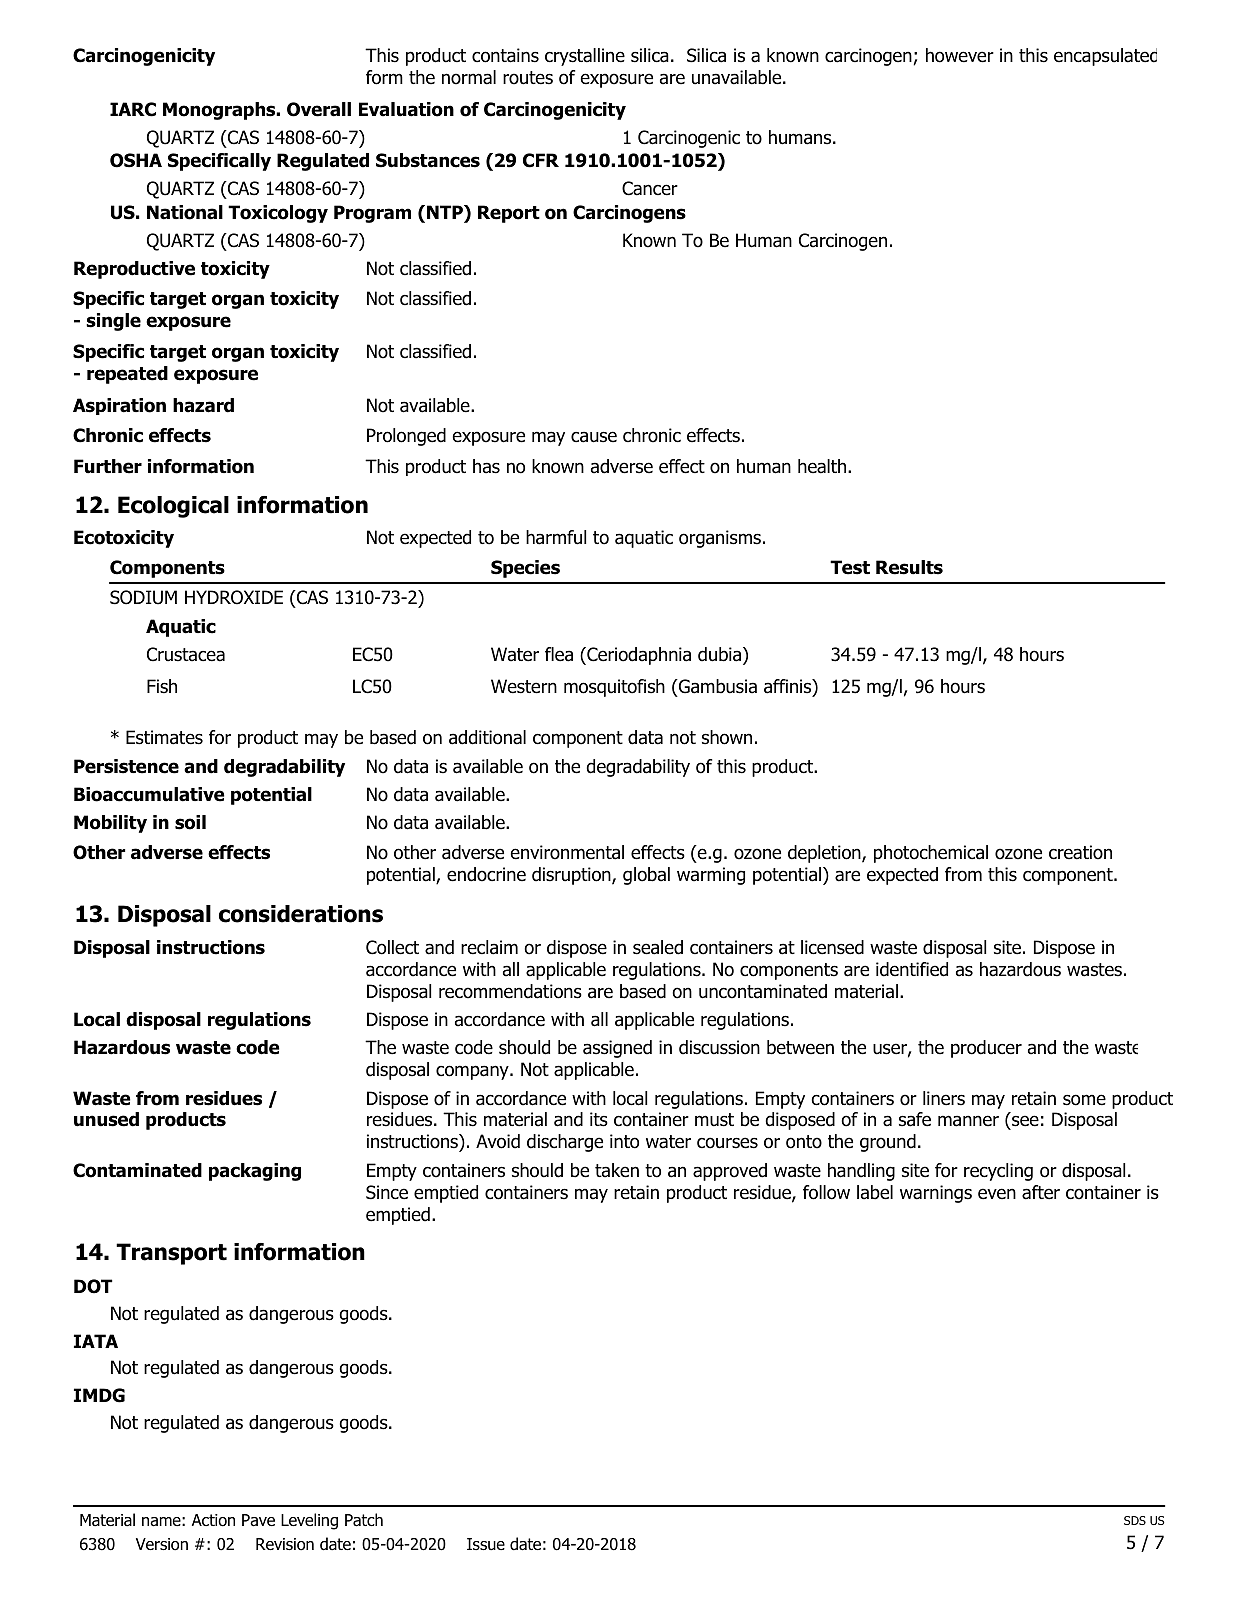 This image has height=1610, width=1244. I want to click on Issue, so click(486, 1544).
